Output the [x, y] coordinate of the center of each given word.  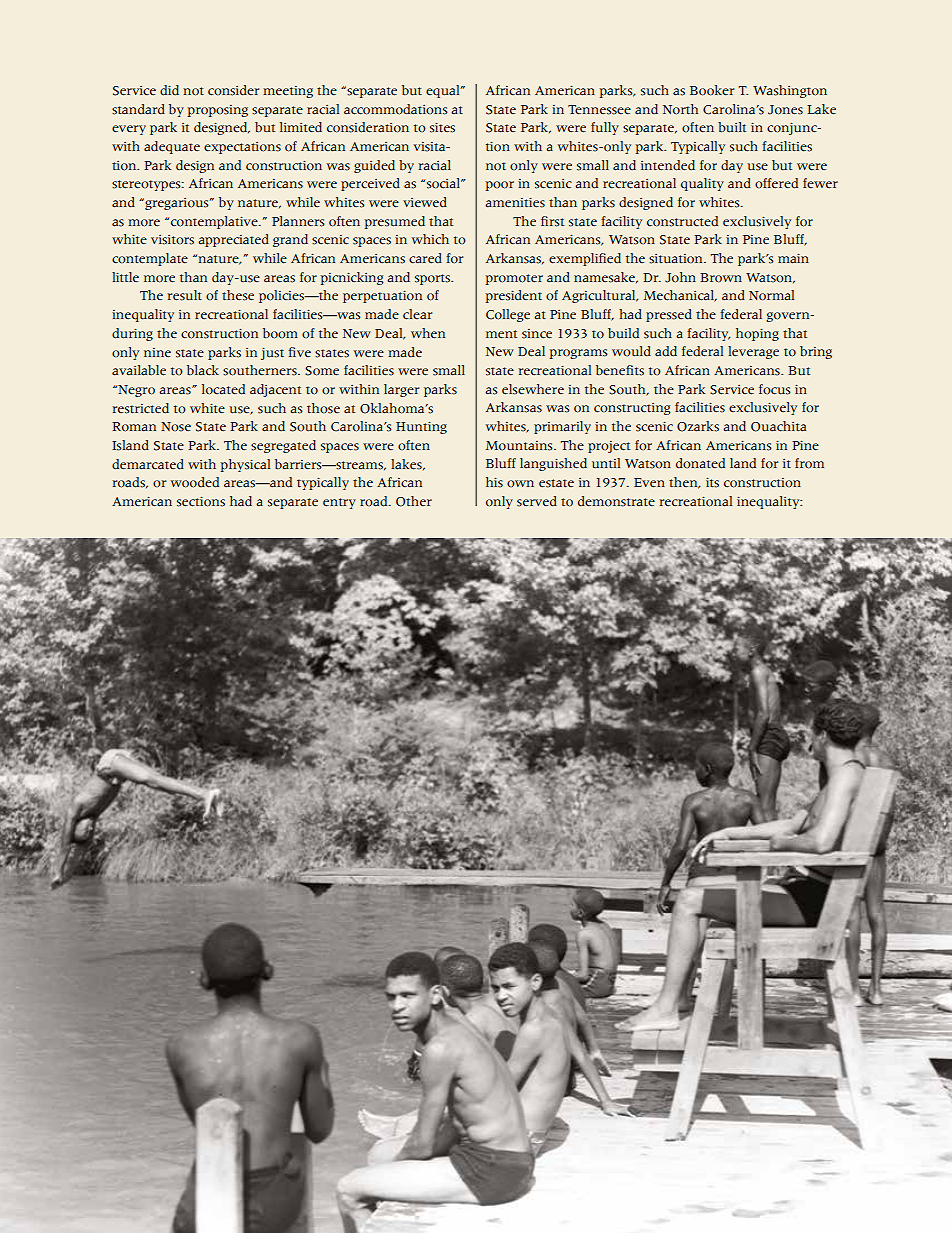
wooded [195, 482]
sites [442, 127]
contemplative [215, 222]
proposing [218, 111]
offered [776, 183]
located [223, 389]
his [494, 482]
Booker [712, 90]
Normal [771, 295]
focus [775, 389]
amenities [515, 202]
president [514, 296]
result [185, 295]
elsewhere [533, 389]
